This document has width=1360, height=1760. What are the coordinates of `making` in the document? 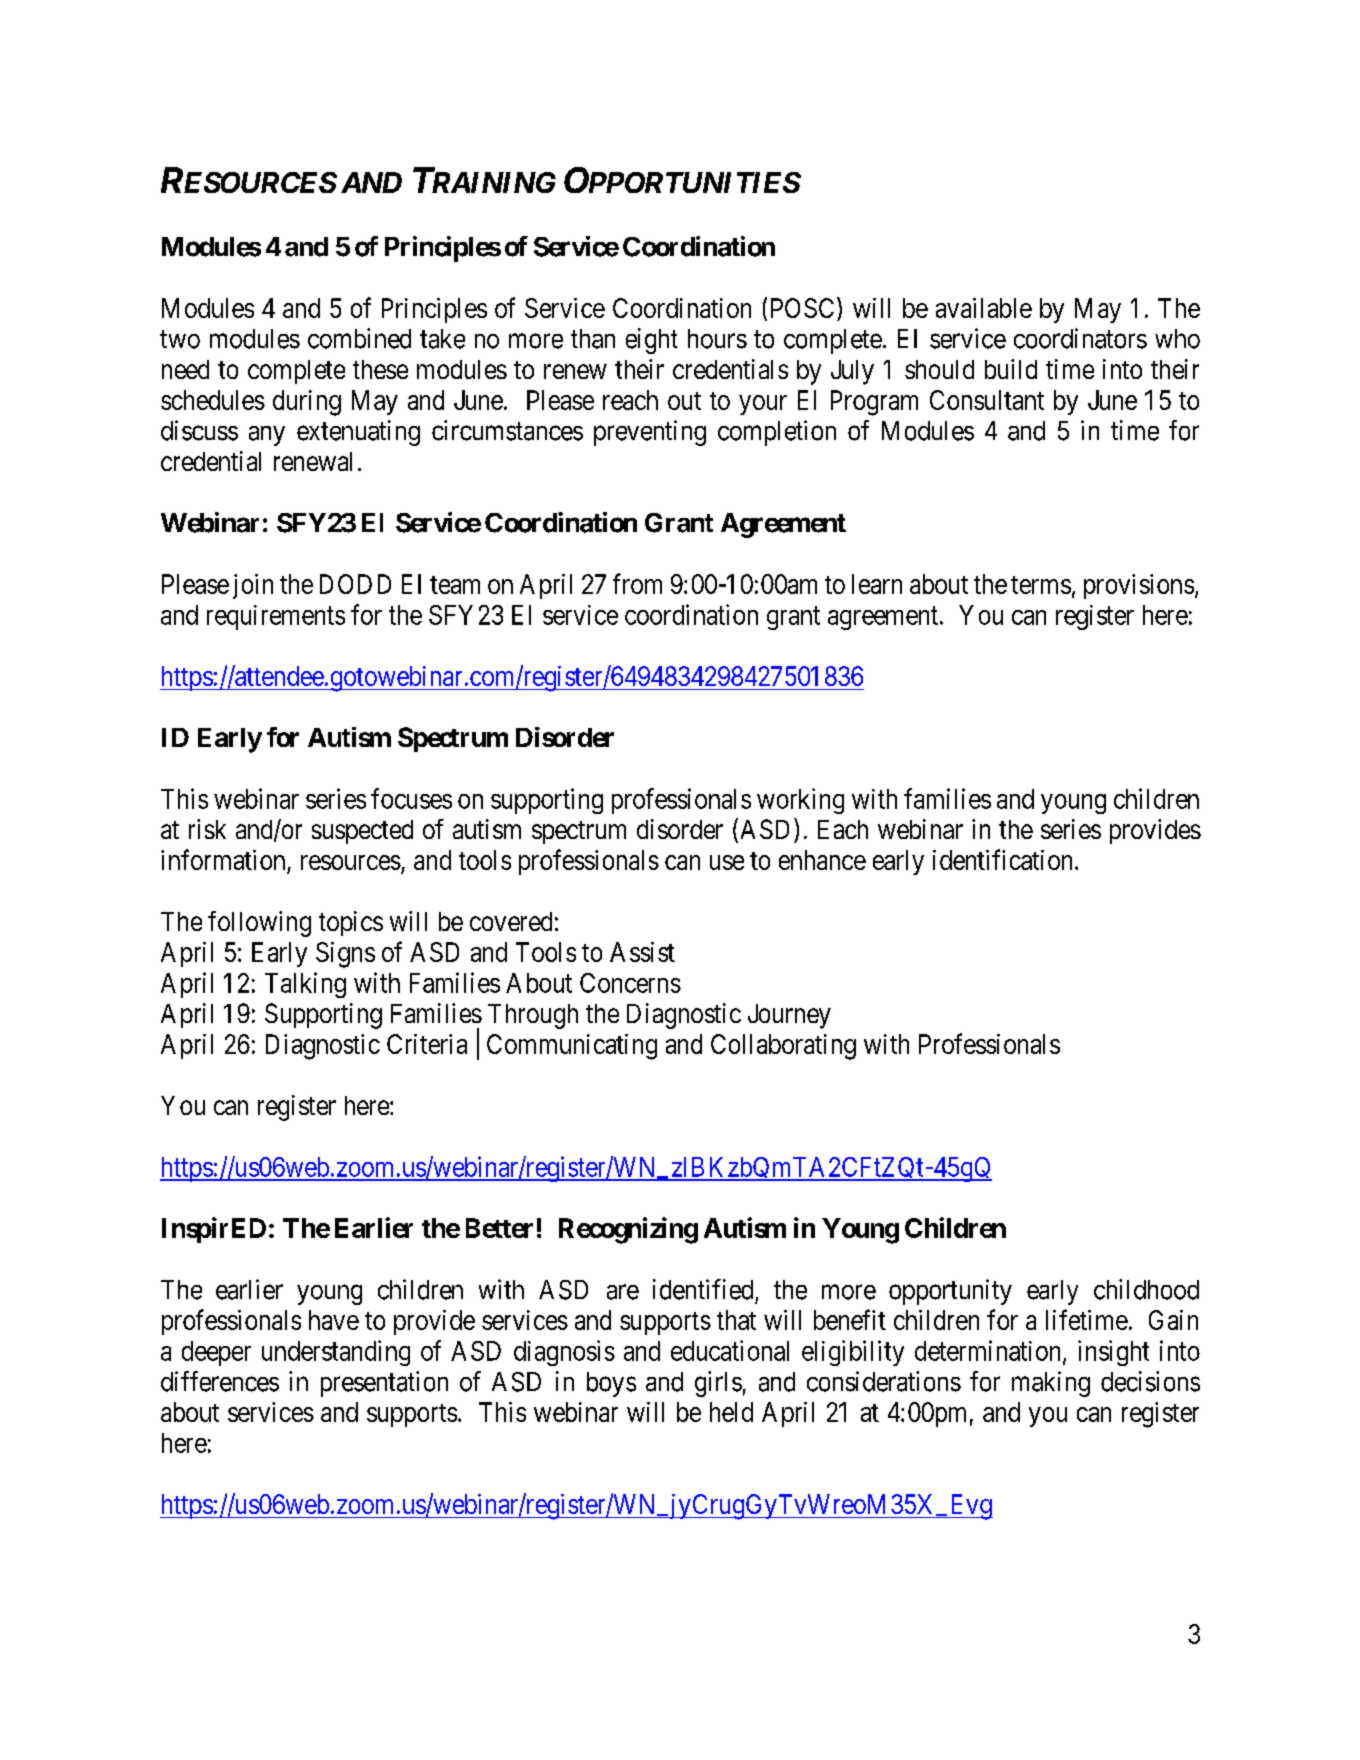 It's located at (1051, 1384).
